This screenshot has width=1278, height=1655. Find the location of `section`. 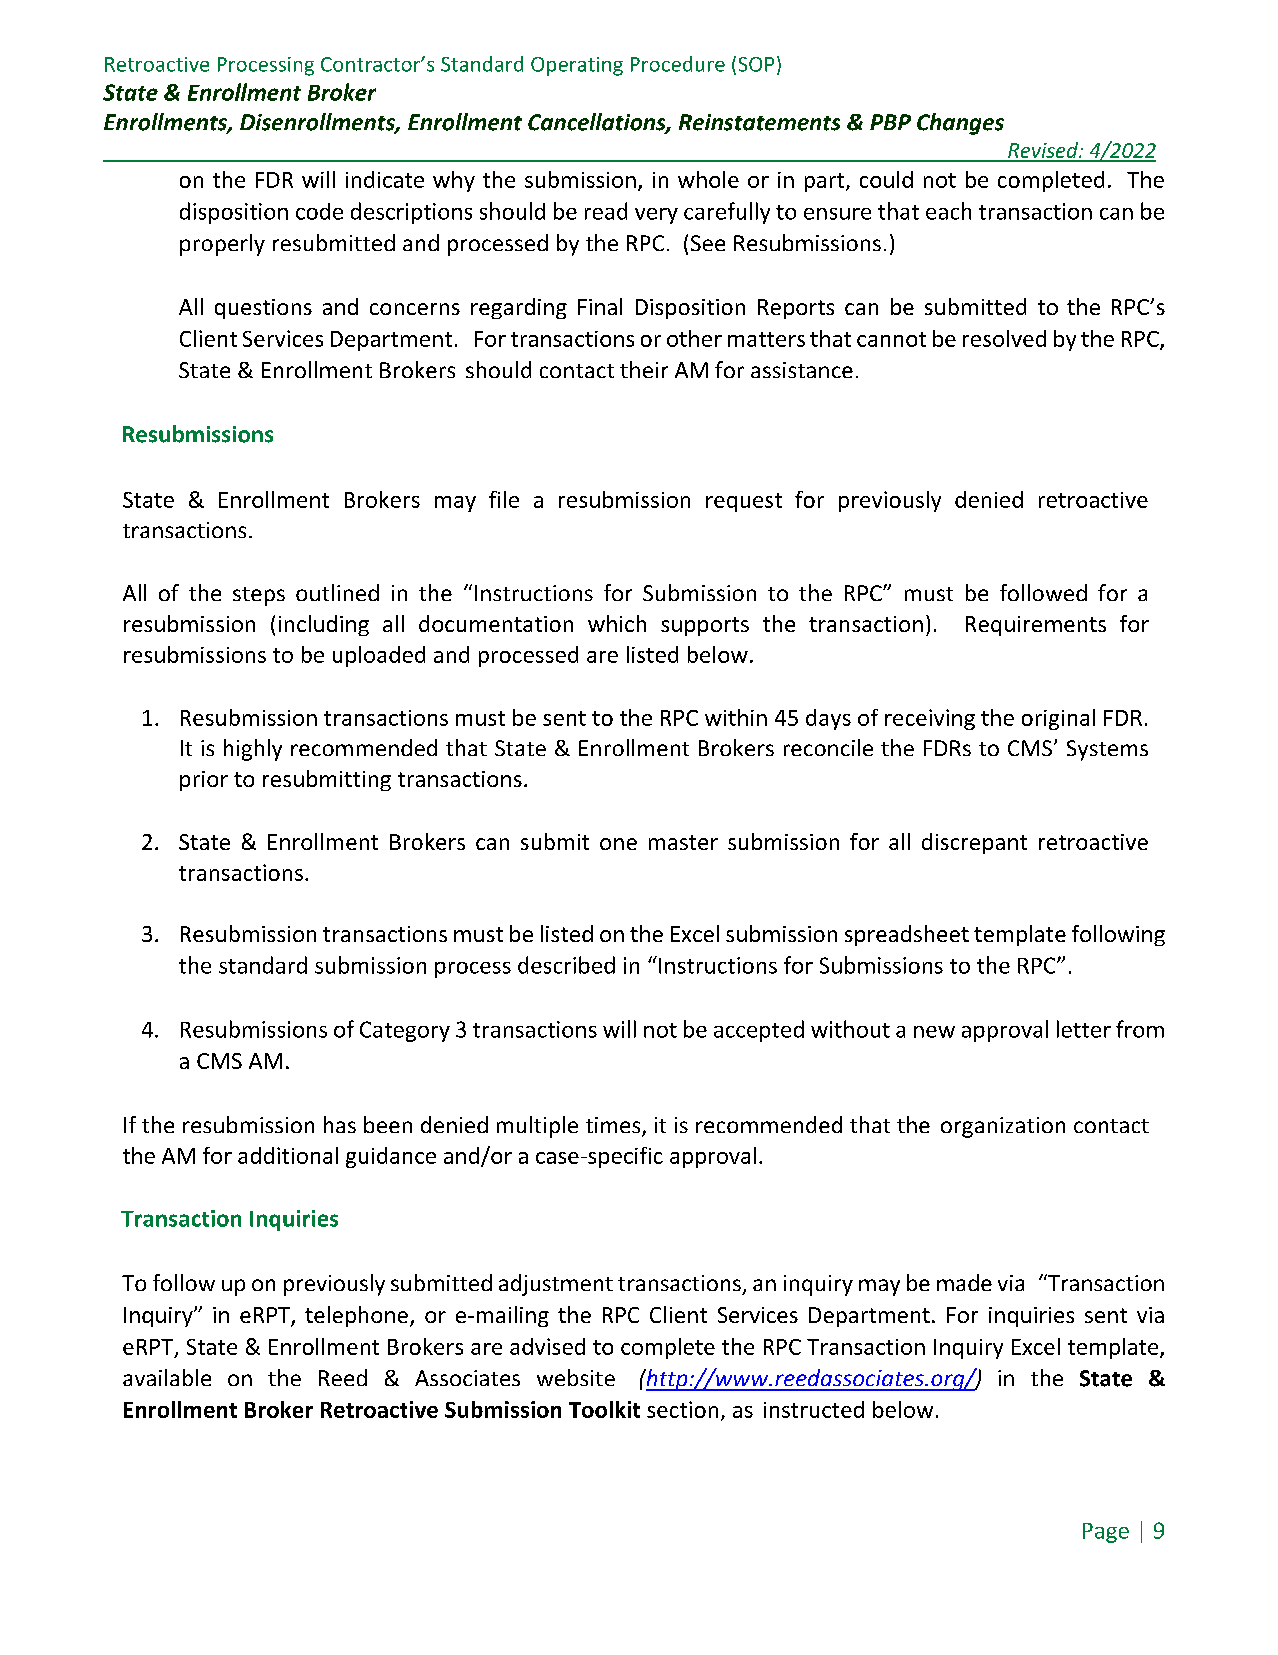

section is located at coordinates (682, 1409).
